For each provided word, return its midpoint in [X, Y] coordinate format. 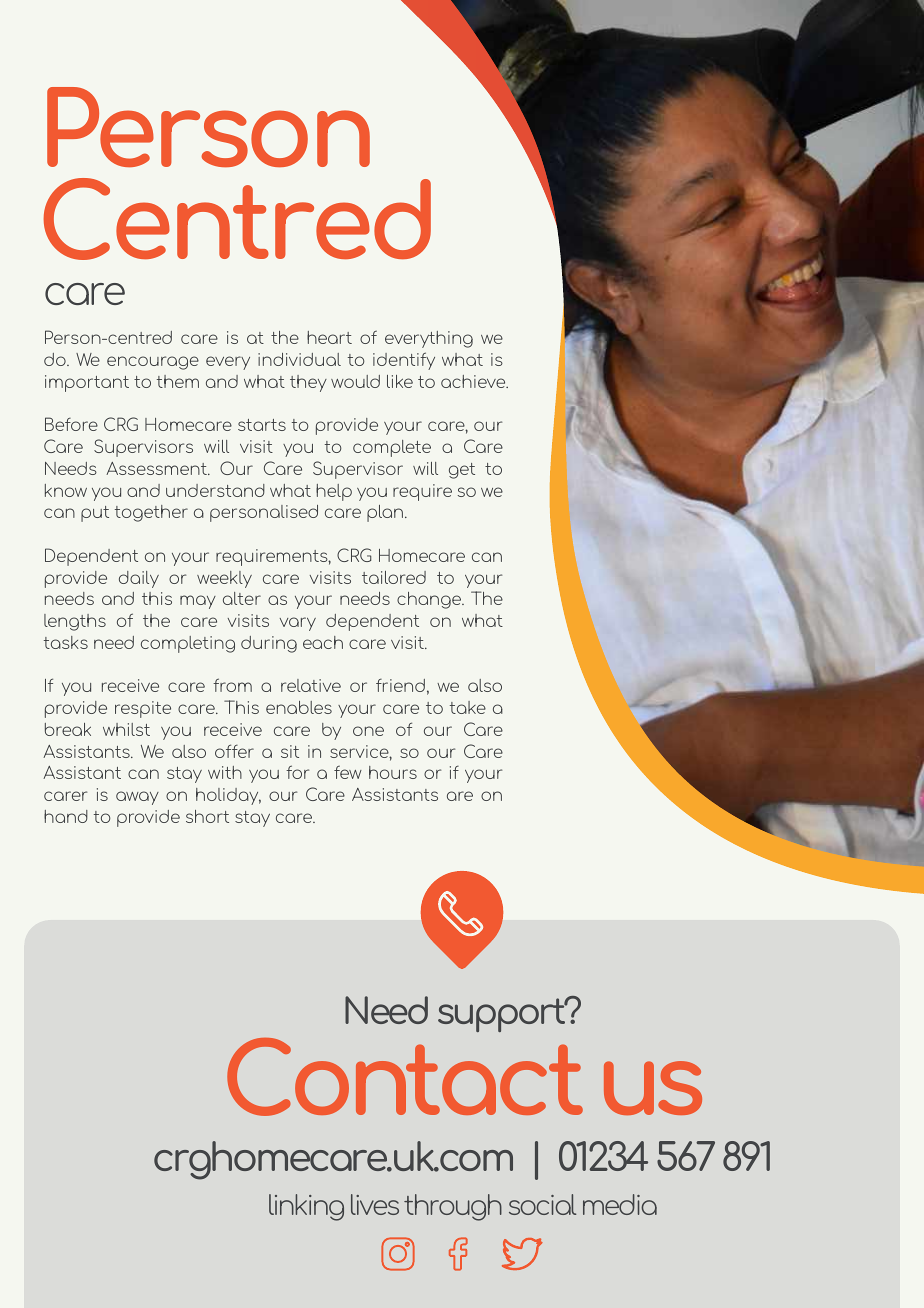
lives [375, 1204]
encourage [153, 363]
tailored [394, 577]
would [355, 381]
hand [66, 816]
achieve [474, 381]
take [468, 707]
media [620, 1204]
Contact [405, 1077]
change [430, 600]
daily [139, 579]
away [137, 798]
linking [306, 1207]
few [348, 772]
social [542, 1204]
